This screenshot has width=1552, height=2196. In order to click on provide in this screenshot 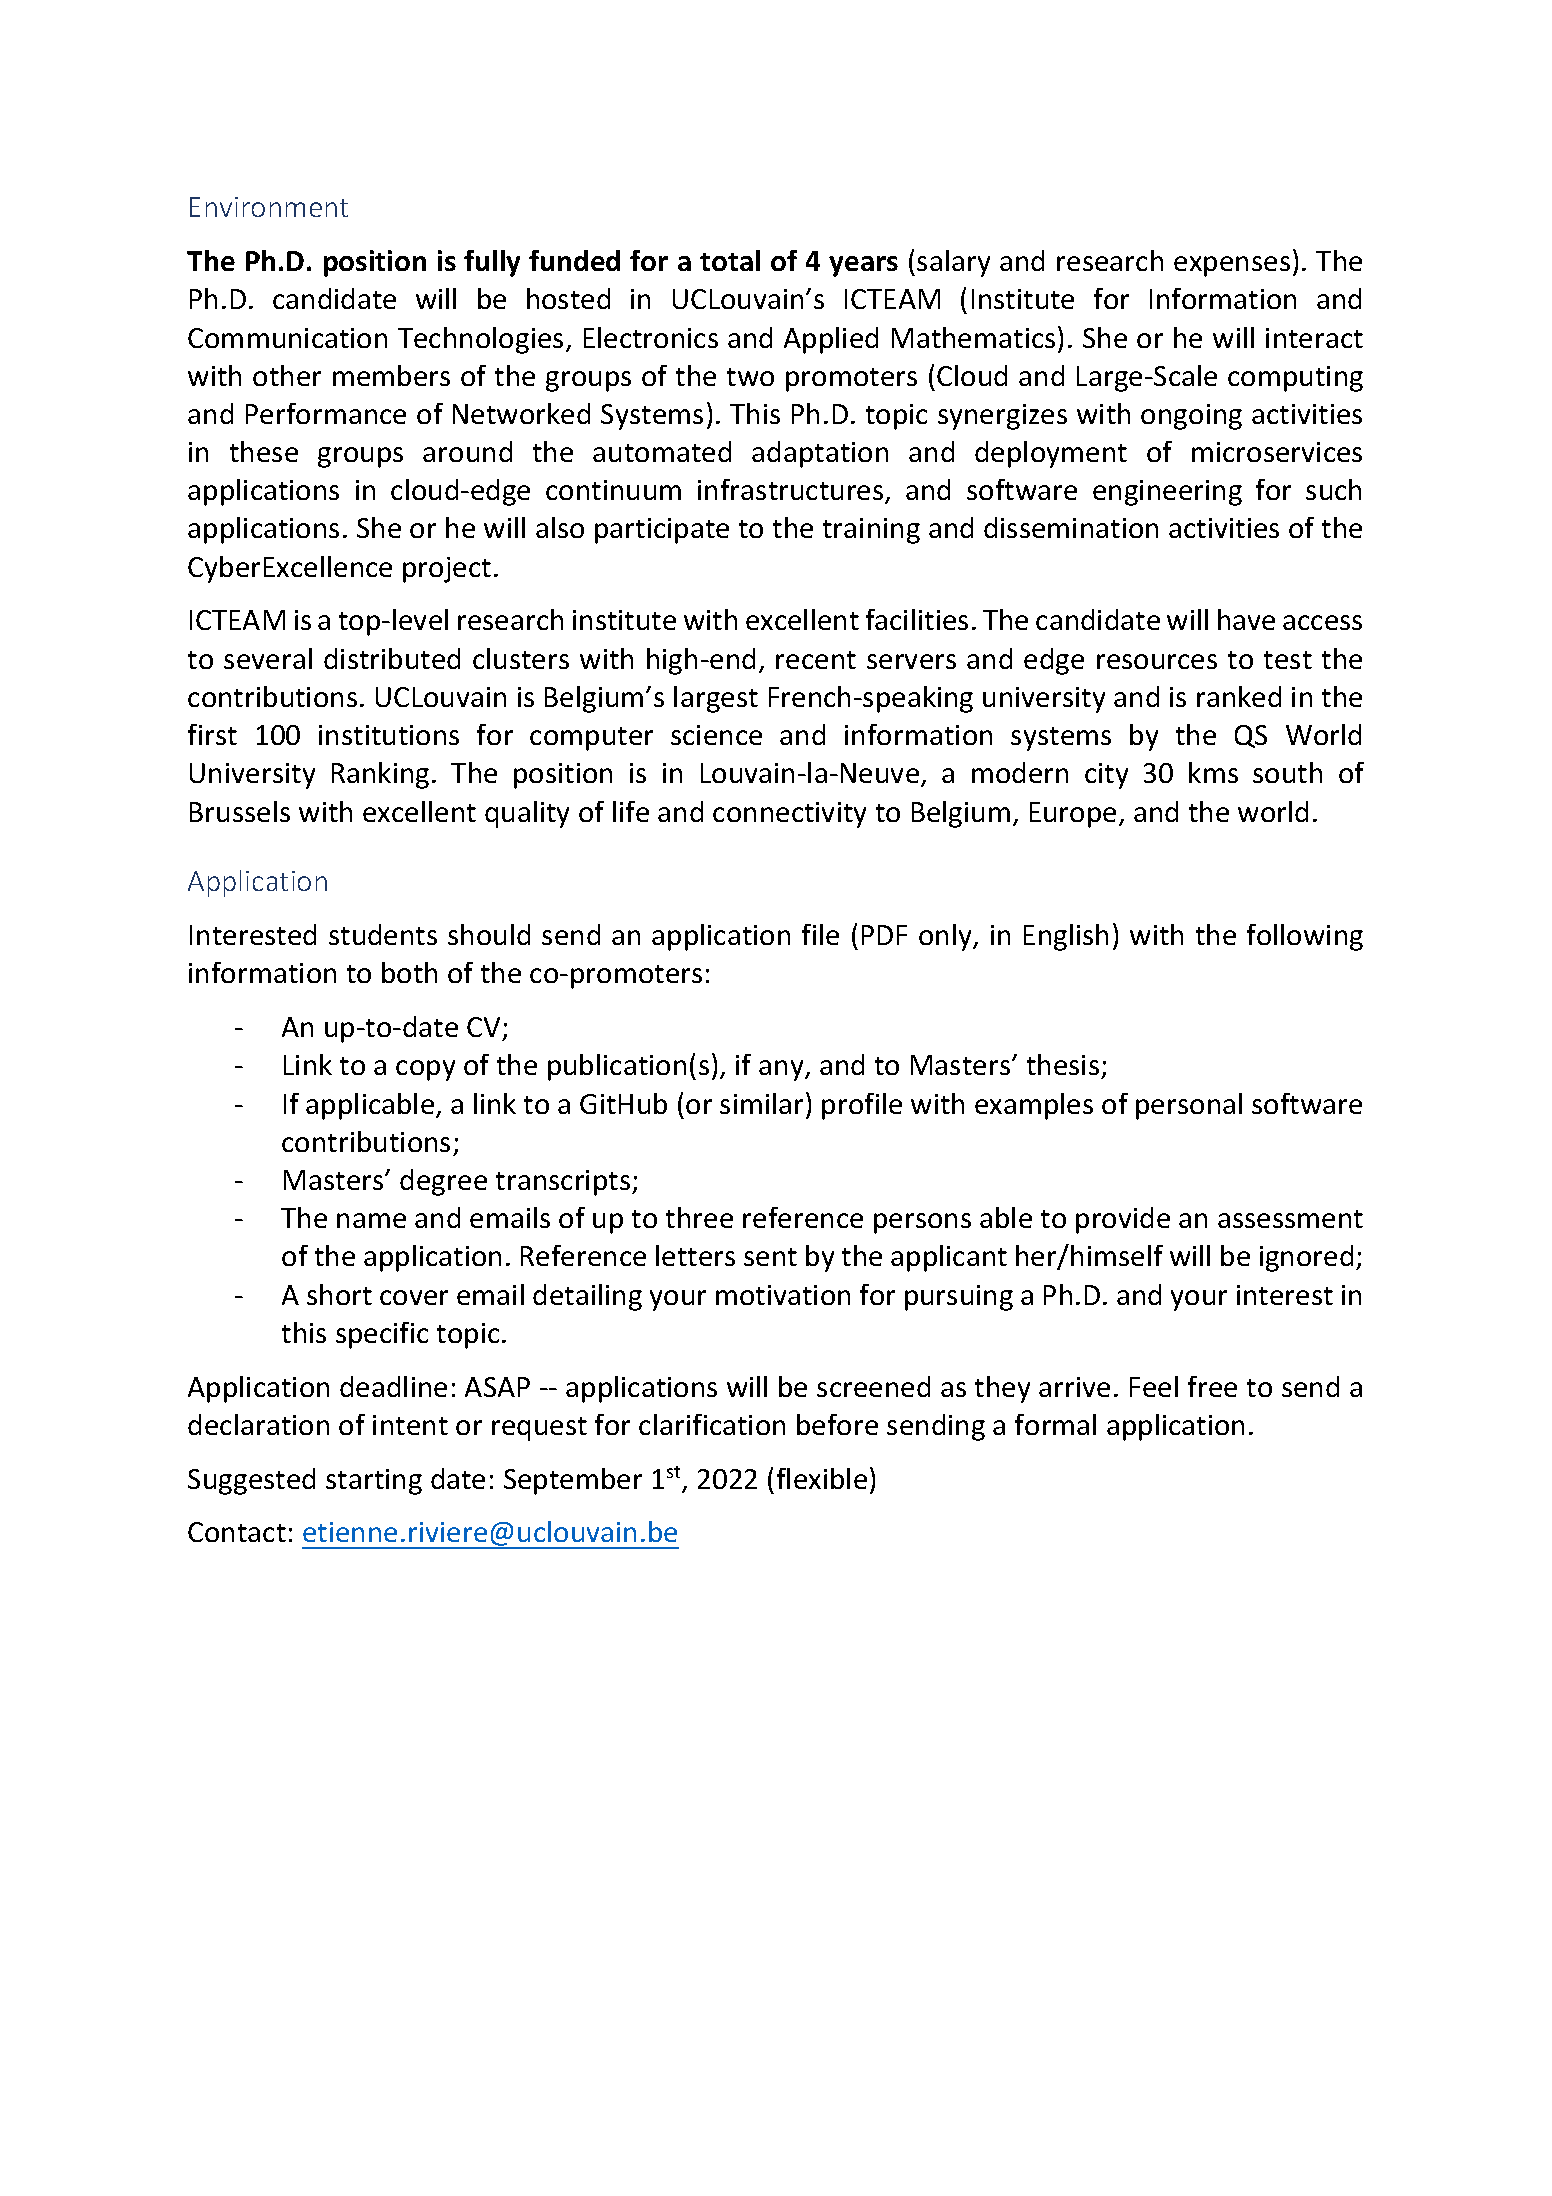, I will do `click(1123, 1220)`.
